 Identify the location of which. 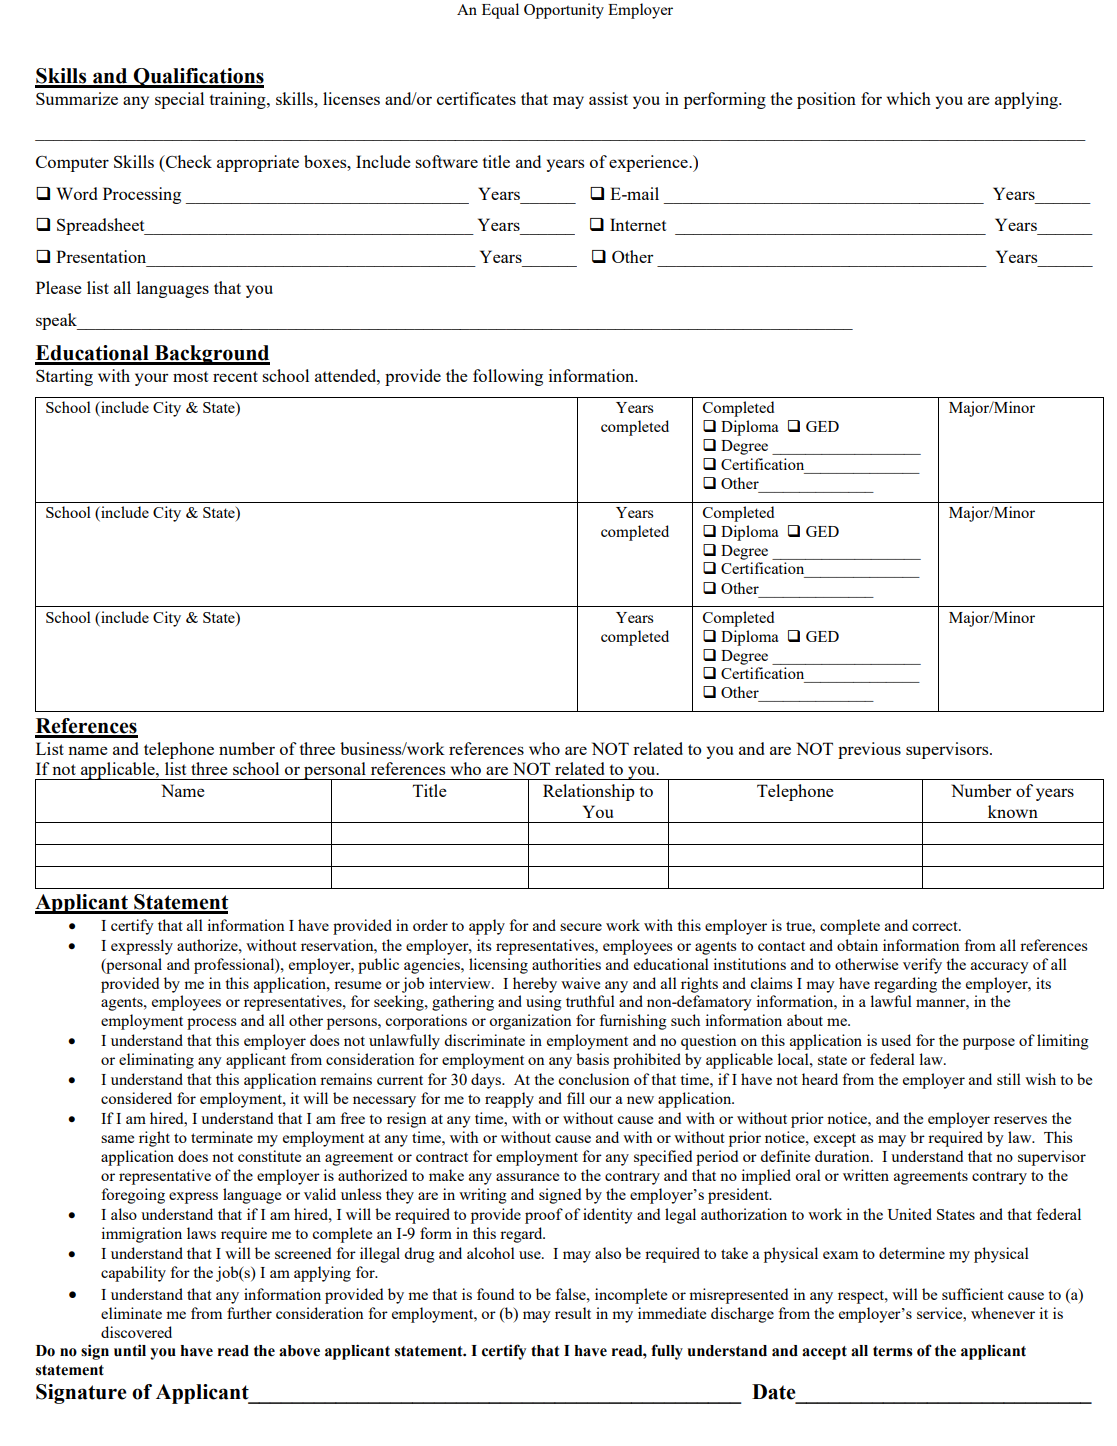
(909, 98).
